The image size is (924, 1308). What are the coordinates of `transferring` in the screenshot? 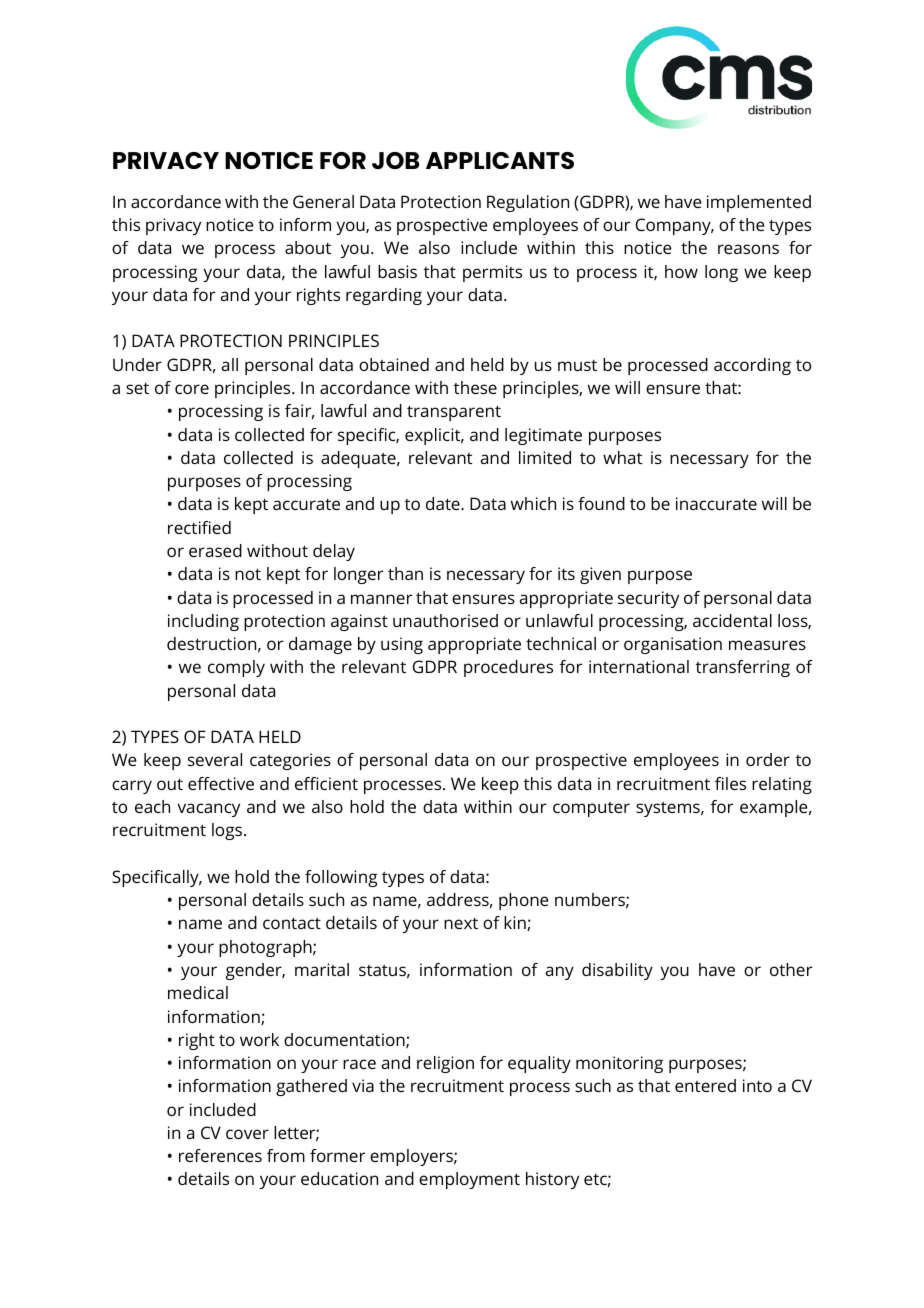 It's located at (743, 668).
